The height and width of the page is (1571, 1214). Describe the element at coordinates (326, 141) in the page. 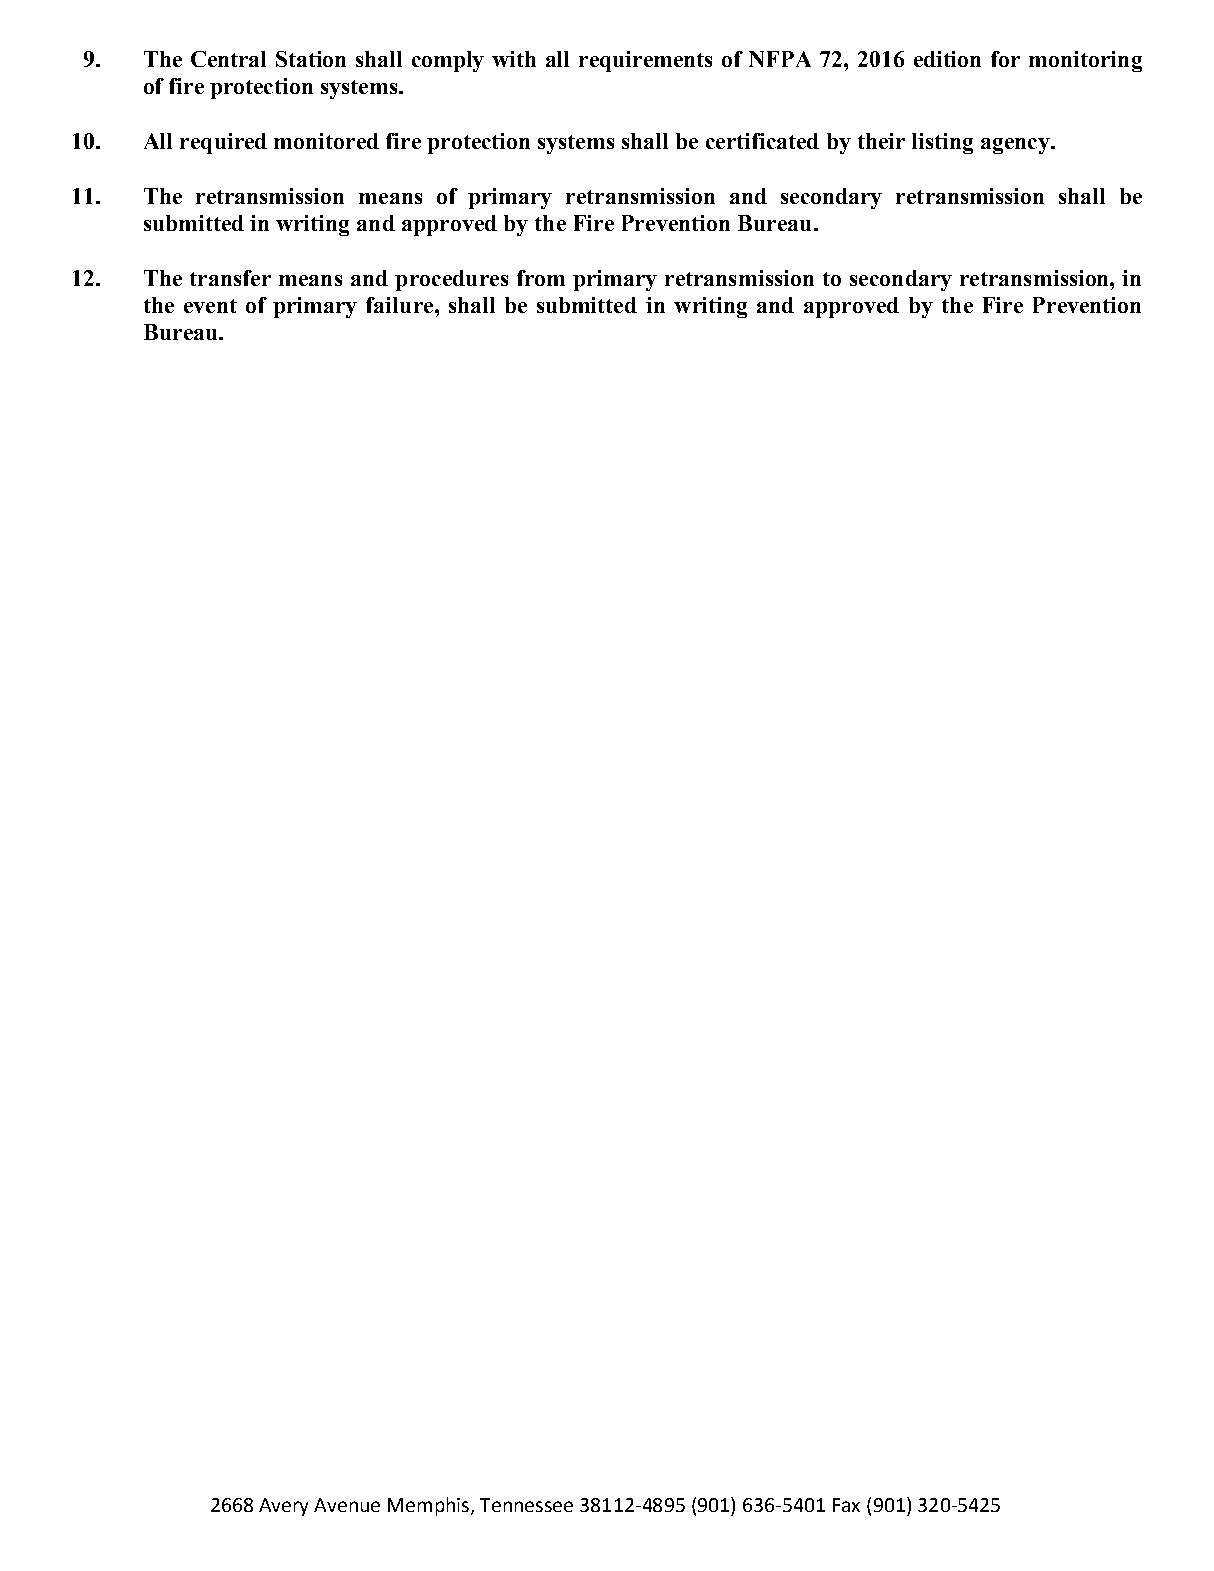

I see `monitored` at that location.
